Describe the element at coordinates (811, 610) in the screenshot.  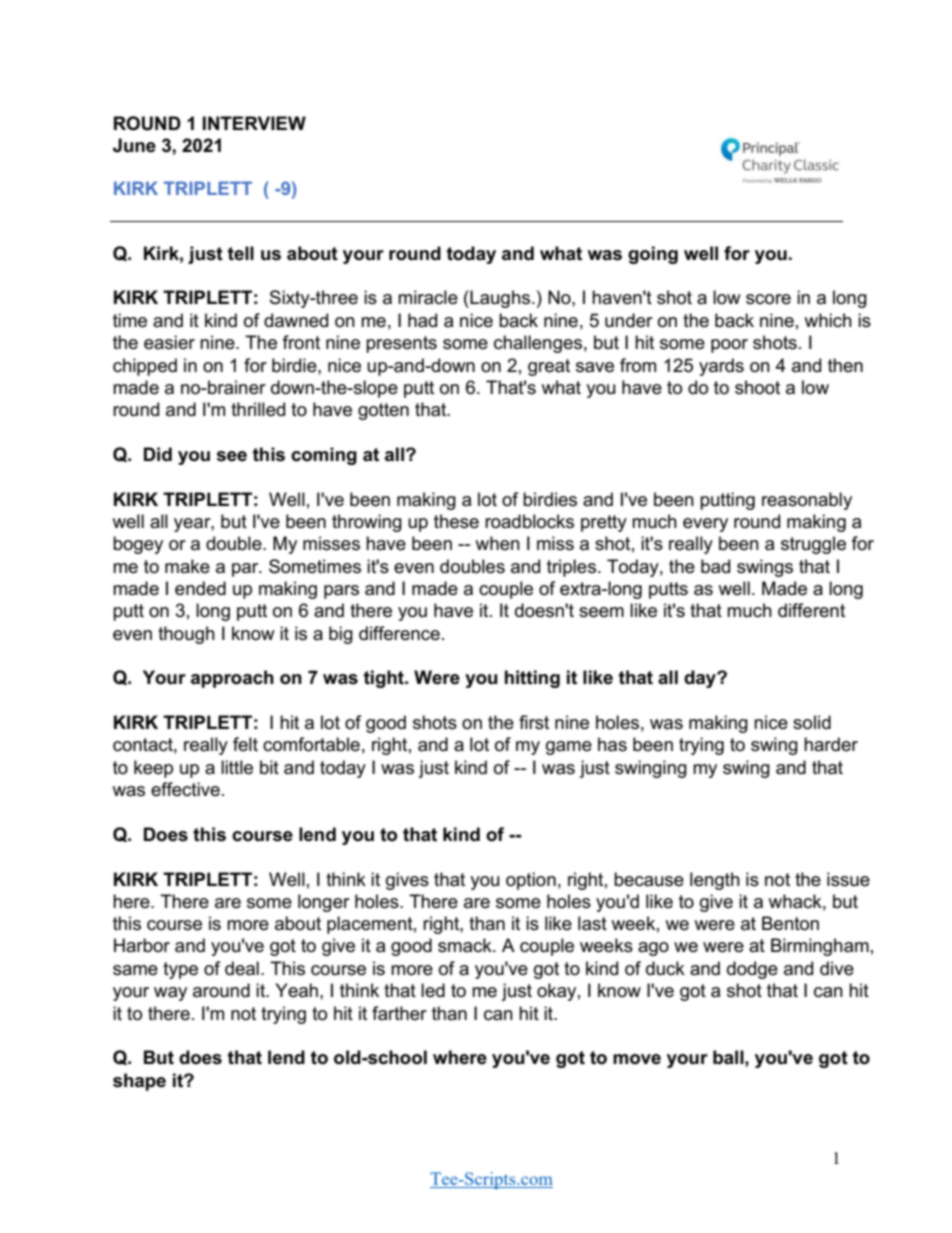
I see `different` at that location.
